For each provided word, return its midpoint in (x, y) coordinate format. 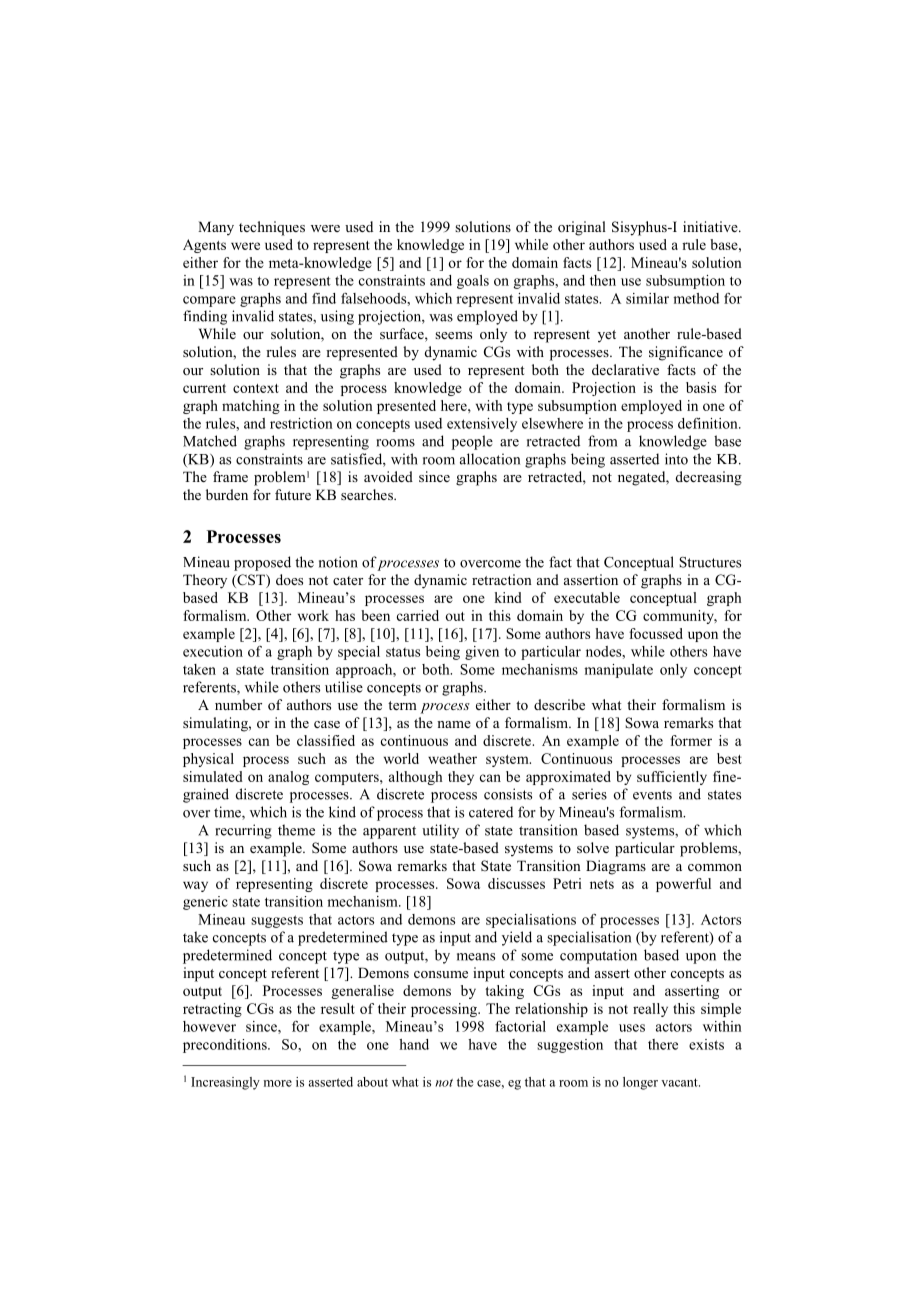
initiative (711, 226)
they (461, 778)
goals (473, 282)
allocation (490, 459)
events (652, 795)
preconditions (226, 1046)
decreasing (709, 478)
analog (288, 778)
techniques (272, 228)
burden (227, 494)
